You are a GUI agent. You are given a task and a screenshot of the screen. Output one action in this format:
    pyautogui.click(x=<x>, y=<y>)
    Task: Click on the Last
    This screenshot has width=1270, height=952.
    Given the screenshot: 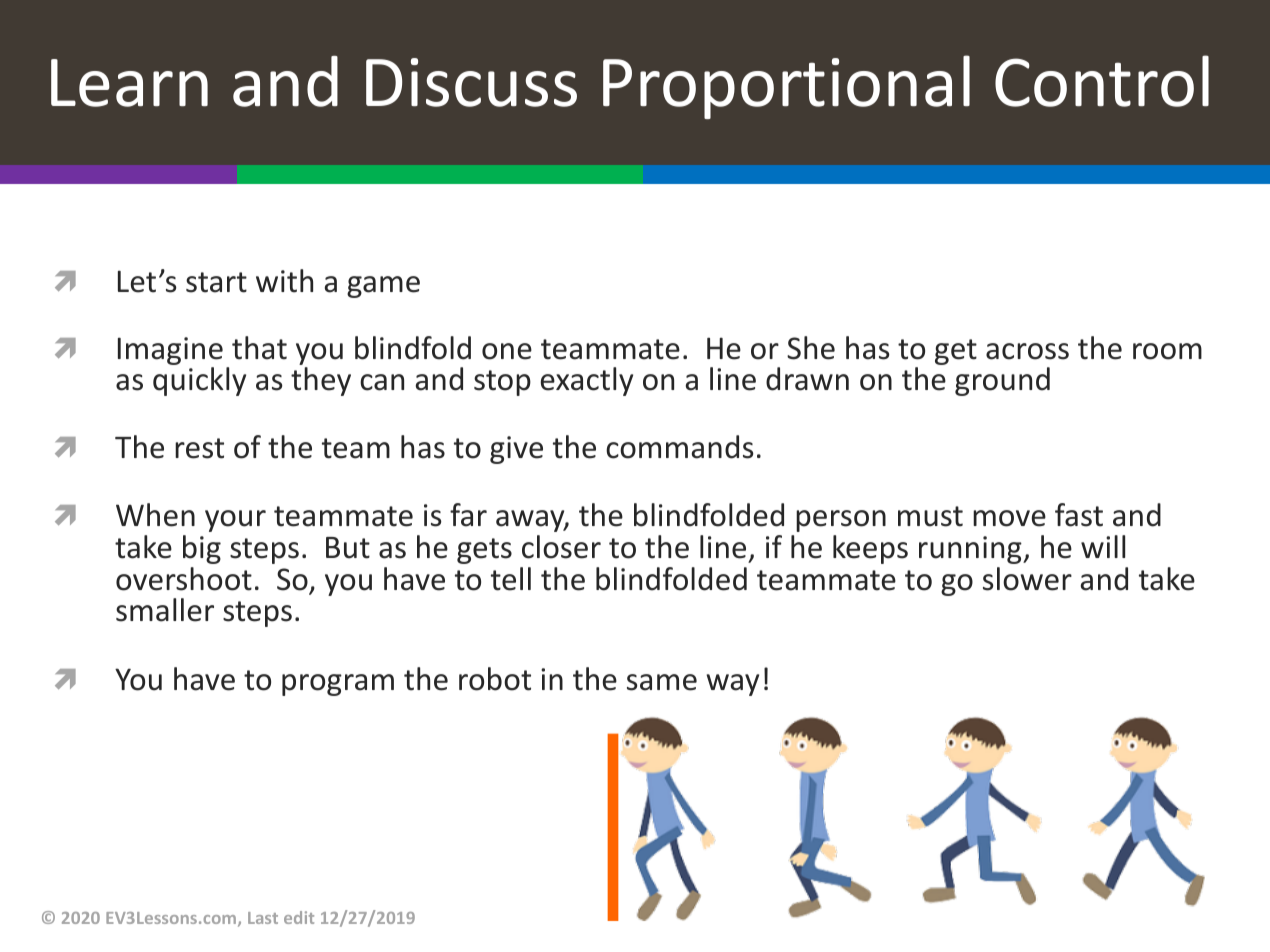 What is the action you would take?
    pyautogui.click(x=263, y=918)
